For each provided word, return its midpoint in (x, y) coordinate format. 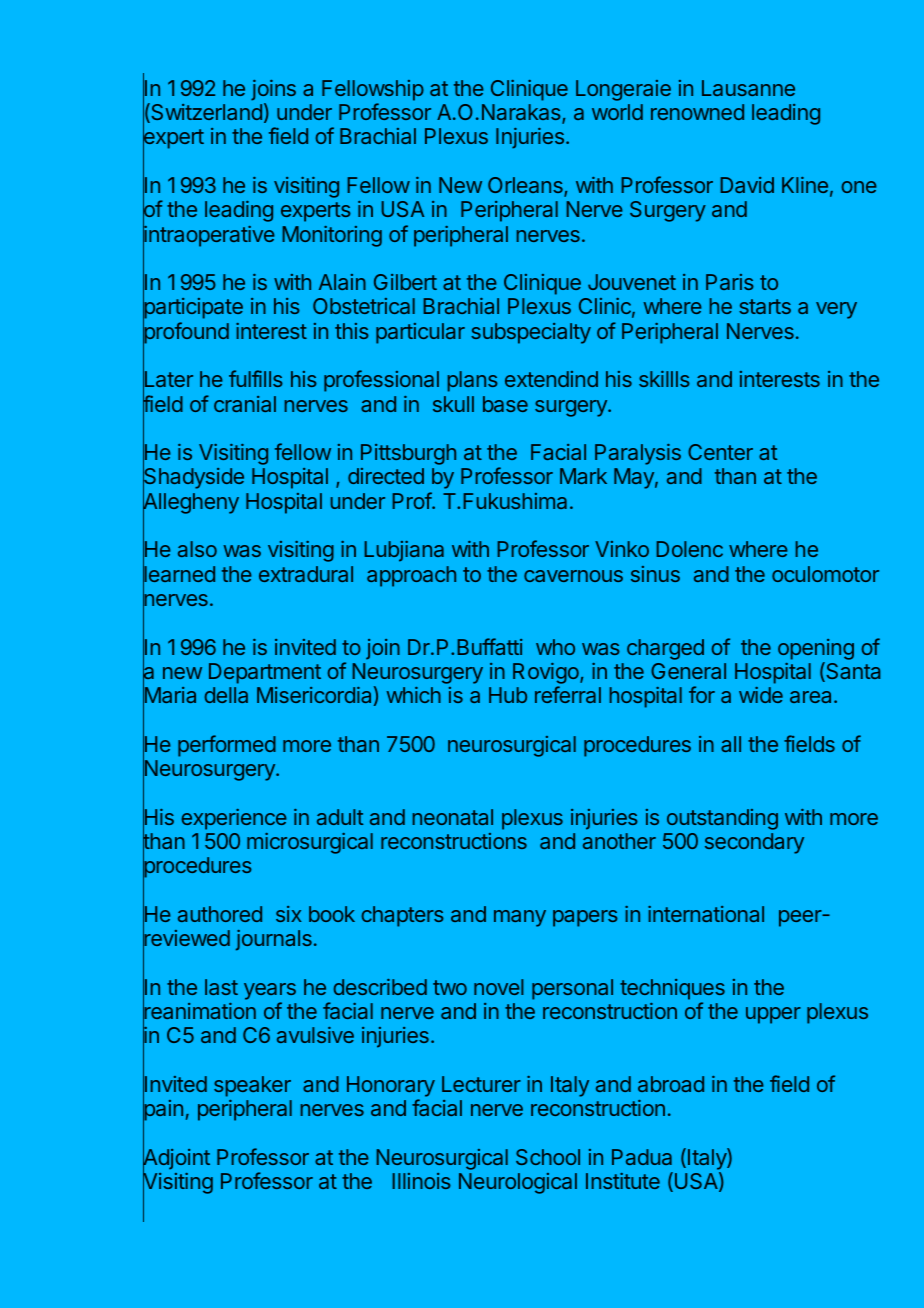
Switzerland (205, 113)
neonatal (453, 817)
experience (234, 819)
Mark (583, 476)
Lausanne (748, 88)
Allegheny (191, 504)
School (548, 1157)
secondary (754, 843)
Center (720, 452)
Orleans (526, 186)
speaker (252, 1086)
